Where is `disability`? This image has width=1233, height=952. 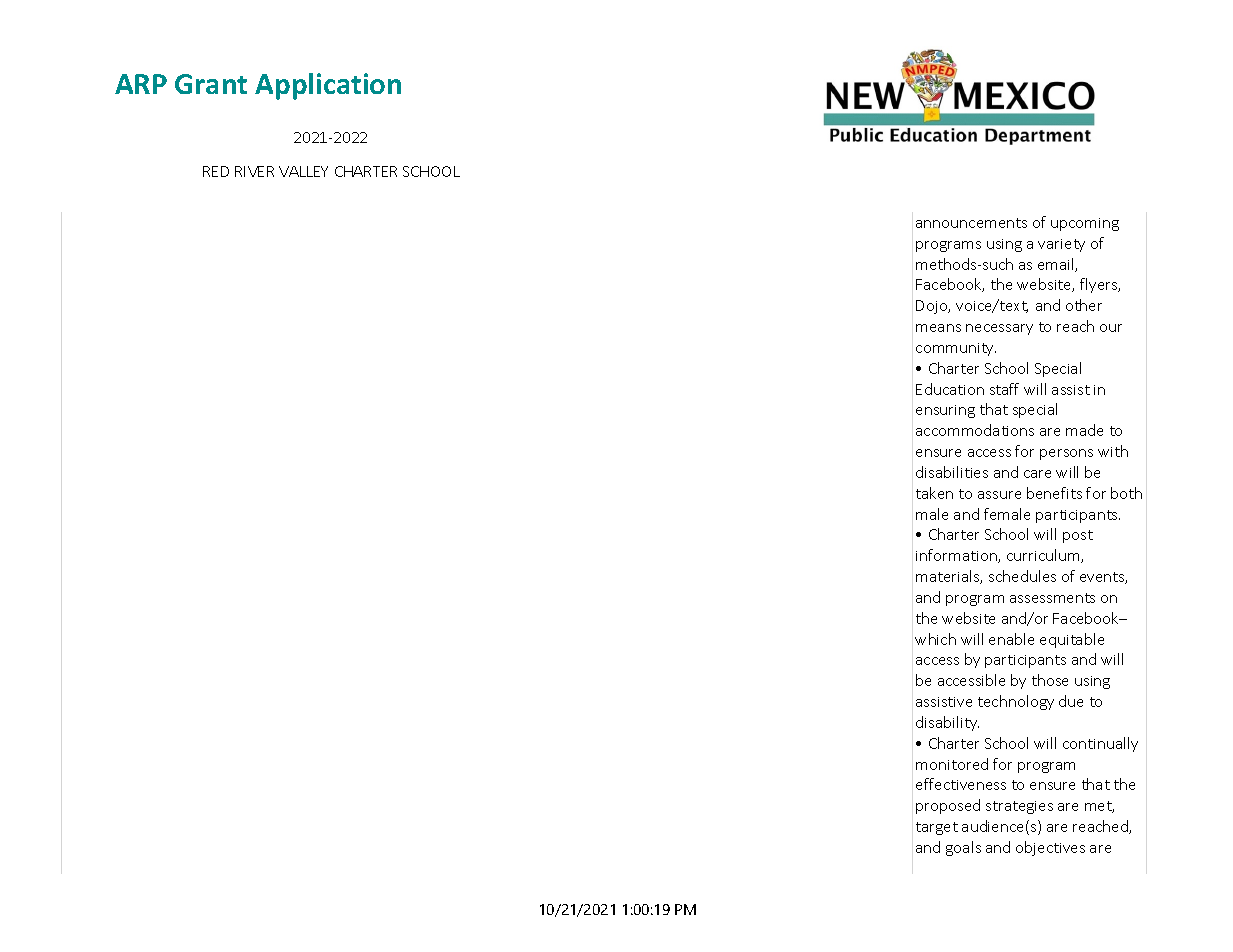
disability is located at coordinates (947, 723).
